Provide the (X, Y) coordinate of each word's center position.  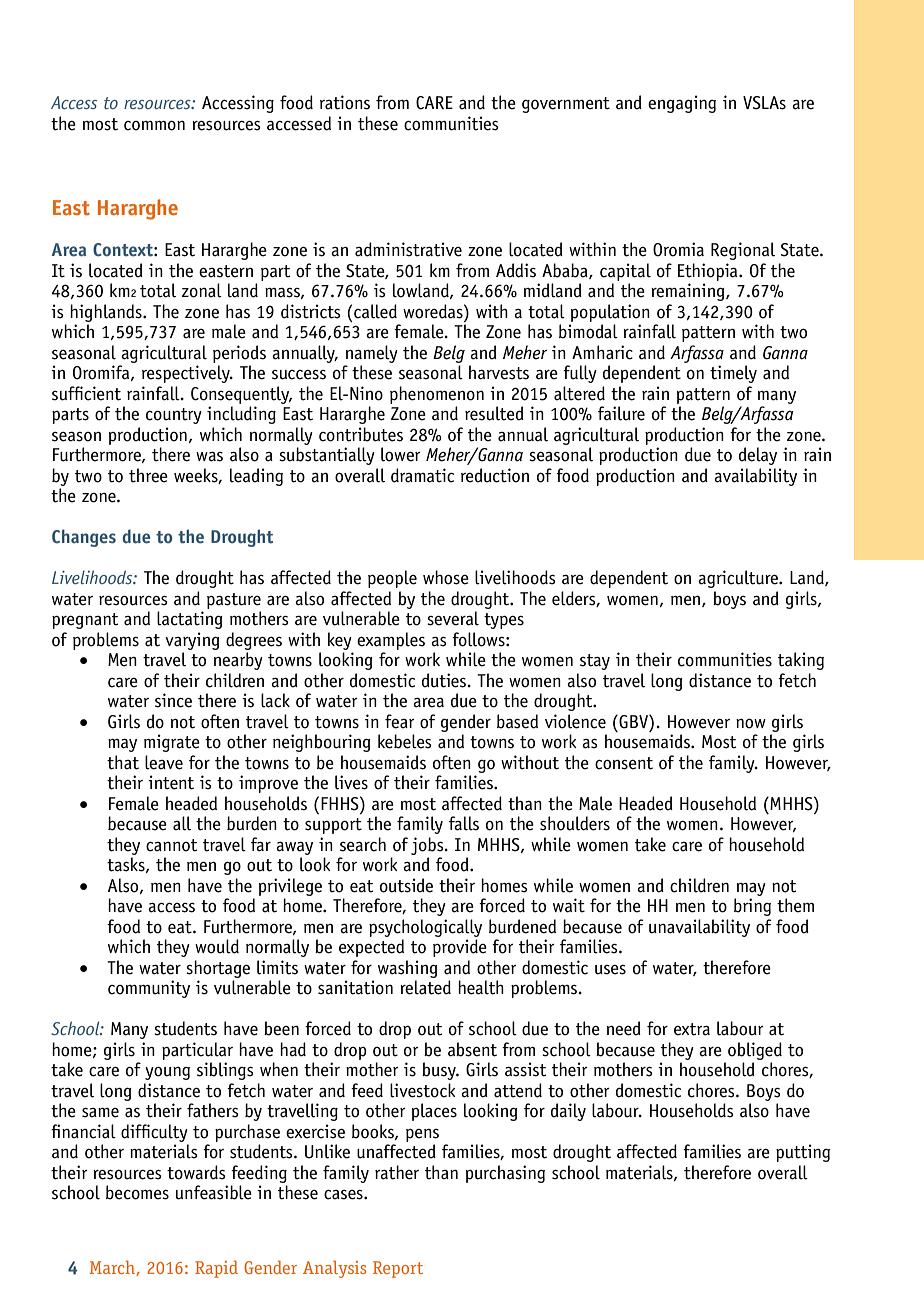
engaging (682, 104)
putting (803, 1153)
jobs (428, 846)
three (148, 475)
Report (398, 1269)
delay (758, 456)
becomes (137, 1192)
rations (345, 102)
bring (752, 907)
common (154, 126)
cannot (171, 845)
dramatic (422, 475)
